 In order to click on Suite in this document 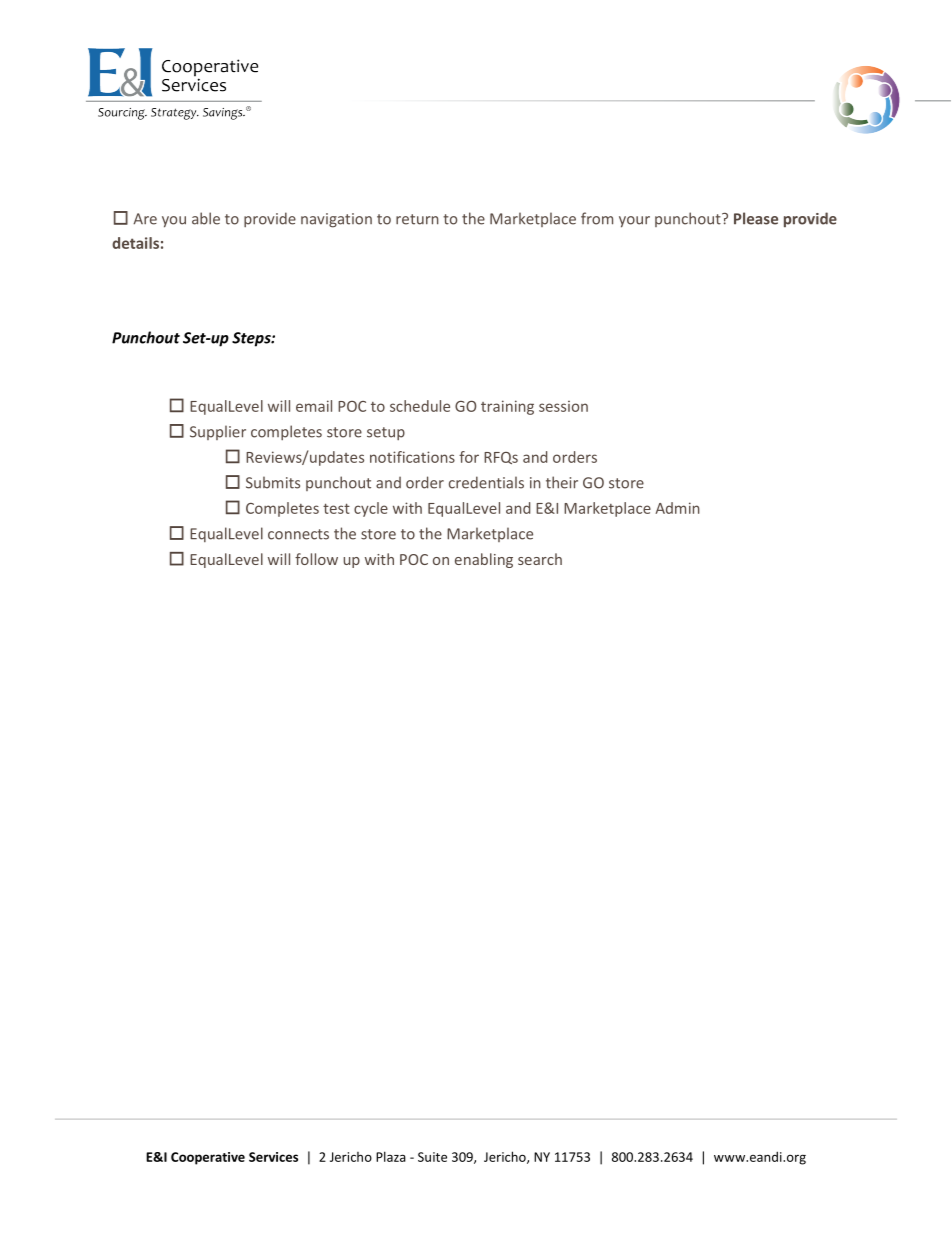, I will do `click(432, 1157)`.
